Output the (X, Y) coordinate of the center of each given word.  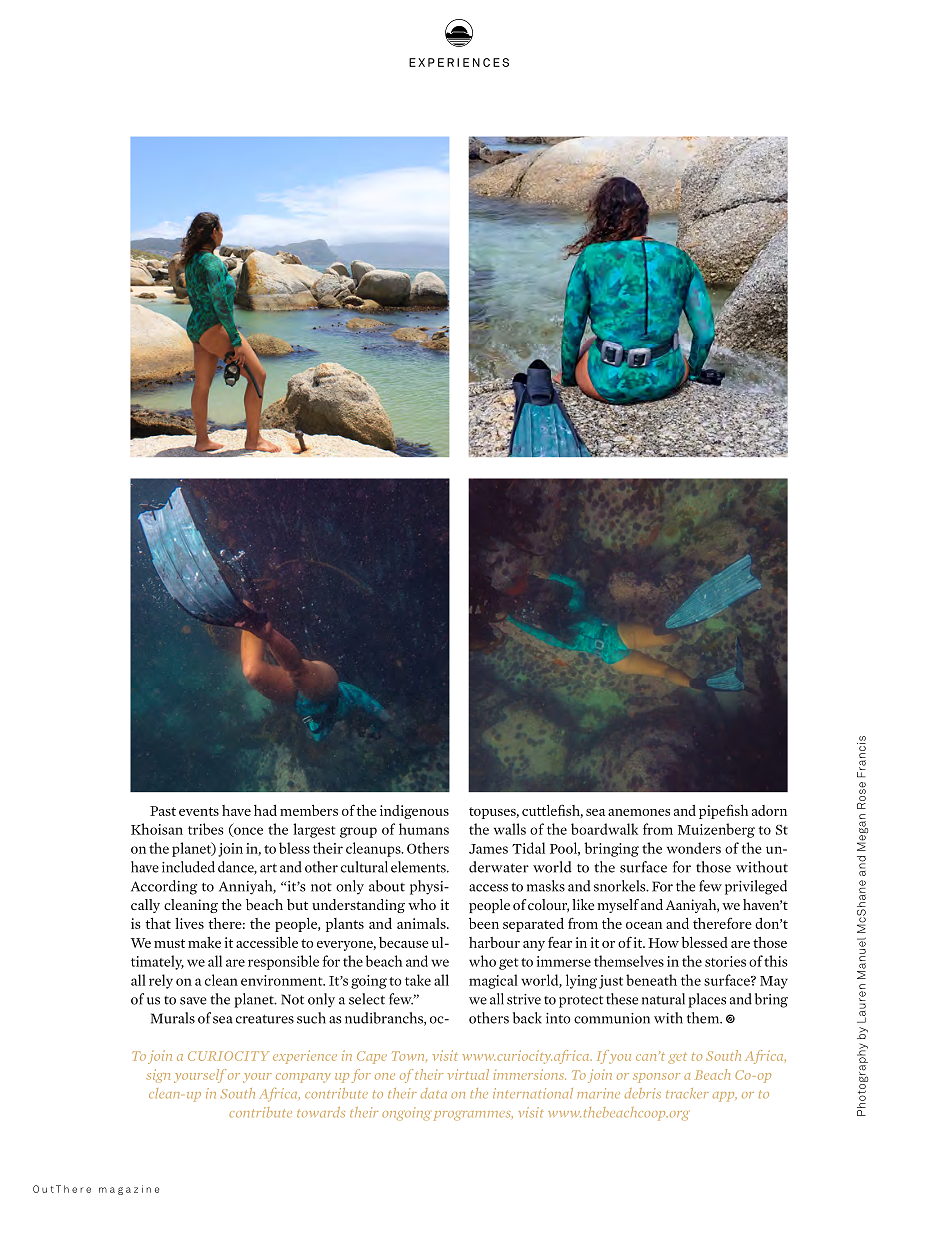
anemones (639, 812)
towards (321, 1112)
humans (424, 829)
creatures (265, 1019)
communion (612, 1018)
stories (725, 961)
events (199, 811)
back (527, 1018)
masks (546, 886)
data (434, 1093)
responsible (283, 962)
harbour (494, 942)
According (164, 887)
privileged (756, 887)
